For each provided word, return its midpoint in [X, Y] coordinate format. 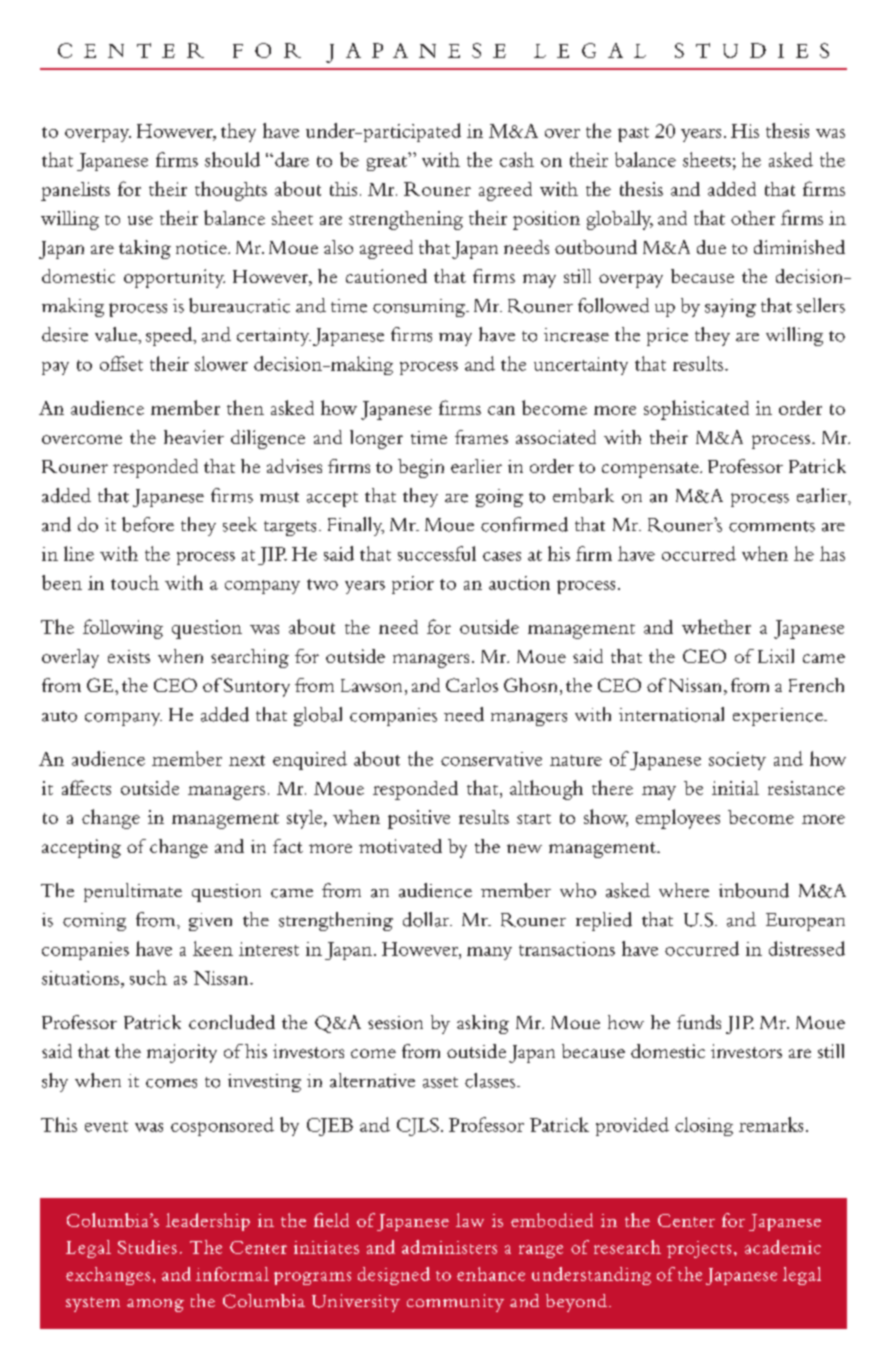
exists [129, 656]
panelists [75, 191]
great [387, 163]
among [155, 1305]
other [753, 218]
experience [779, 717]
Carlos [472, 685]
